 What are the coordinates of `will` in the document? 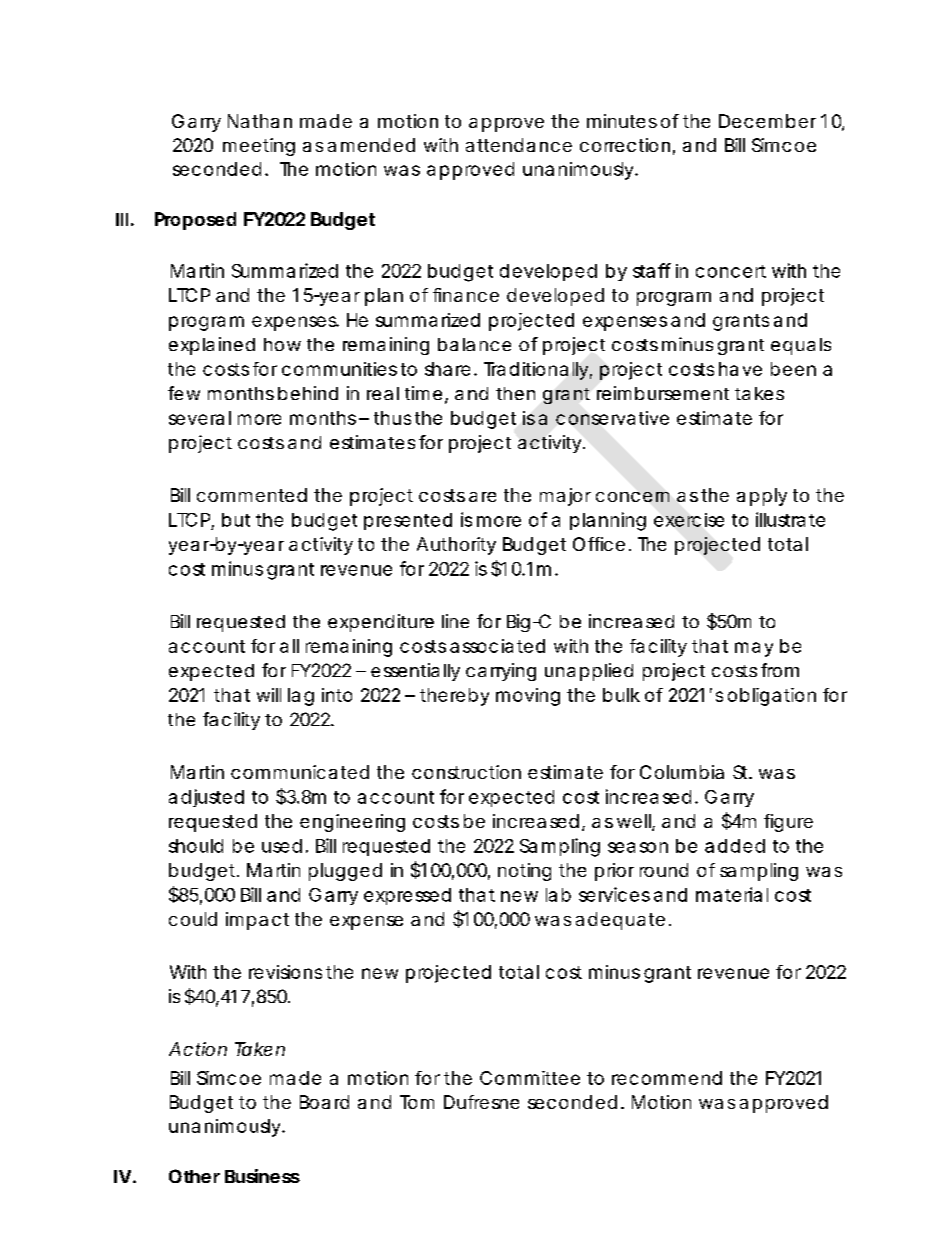 It's located at (269, 695).
